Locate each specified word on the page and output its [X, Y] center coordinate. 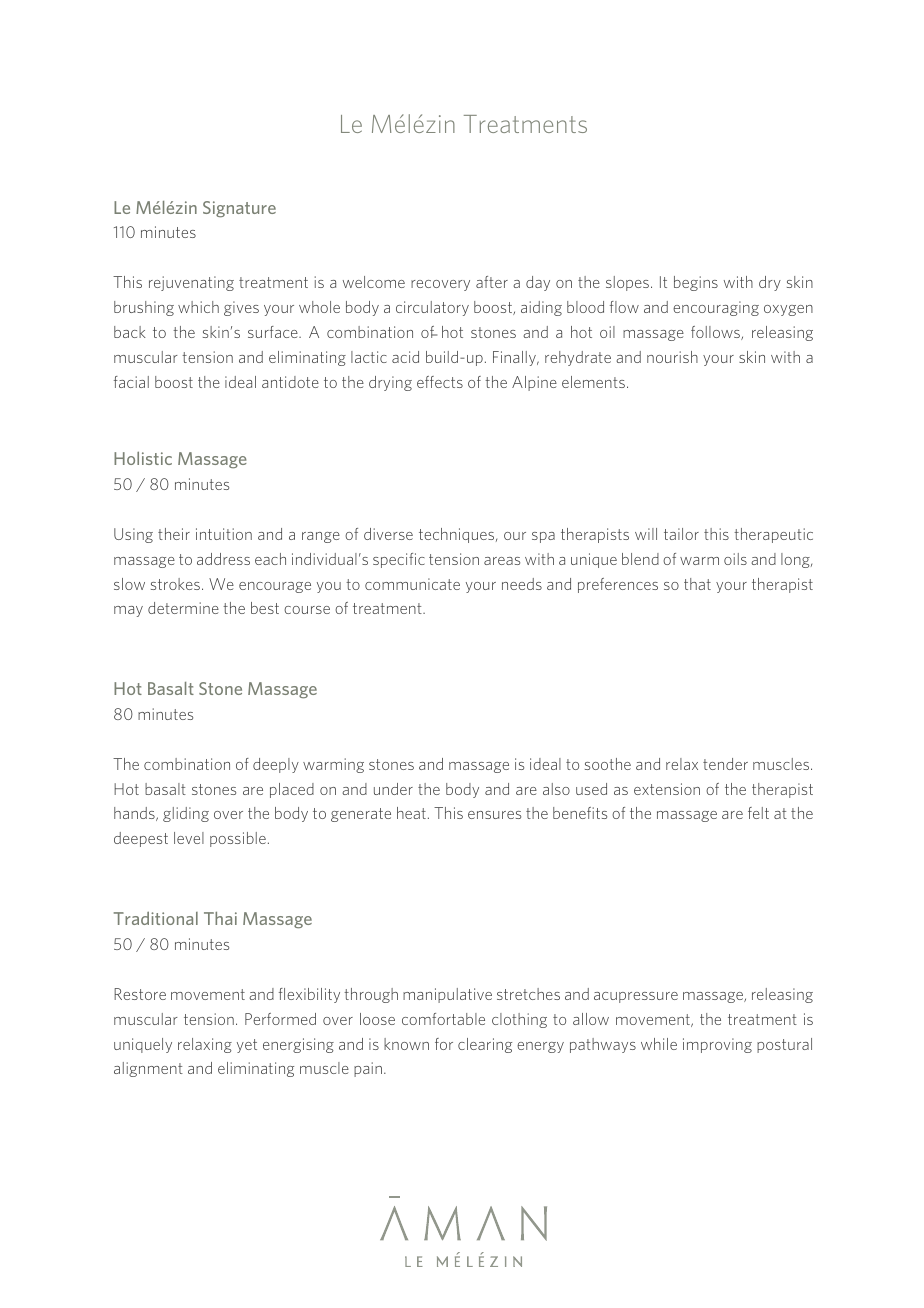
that [697, 584]
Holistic [143, 458]
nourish [672, 357]
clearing [485, 1045]
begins [696, 283]
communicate [412, 584]
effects [440, 382]
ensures [494, 815]
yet [247, 1046]
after [492, 282]
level [189, 838]
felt [758, 813]
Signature [239, 209]
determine [183, 608]
